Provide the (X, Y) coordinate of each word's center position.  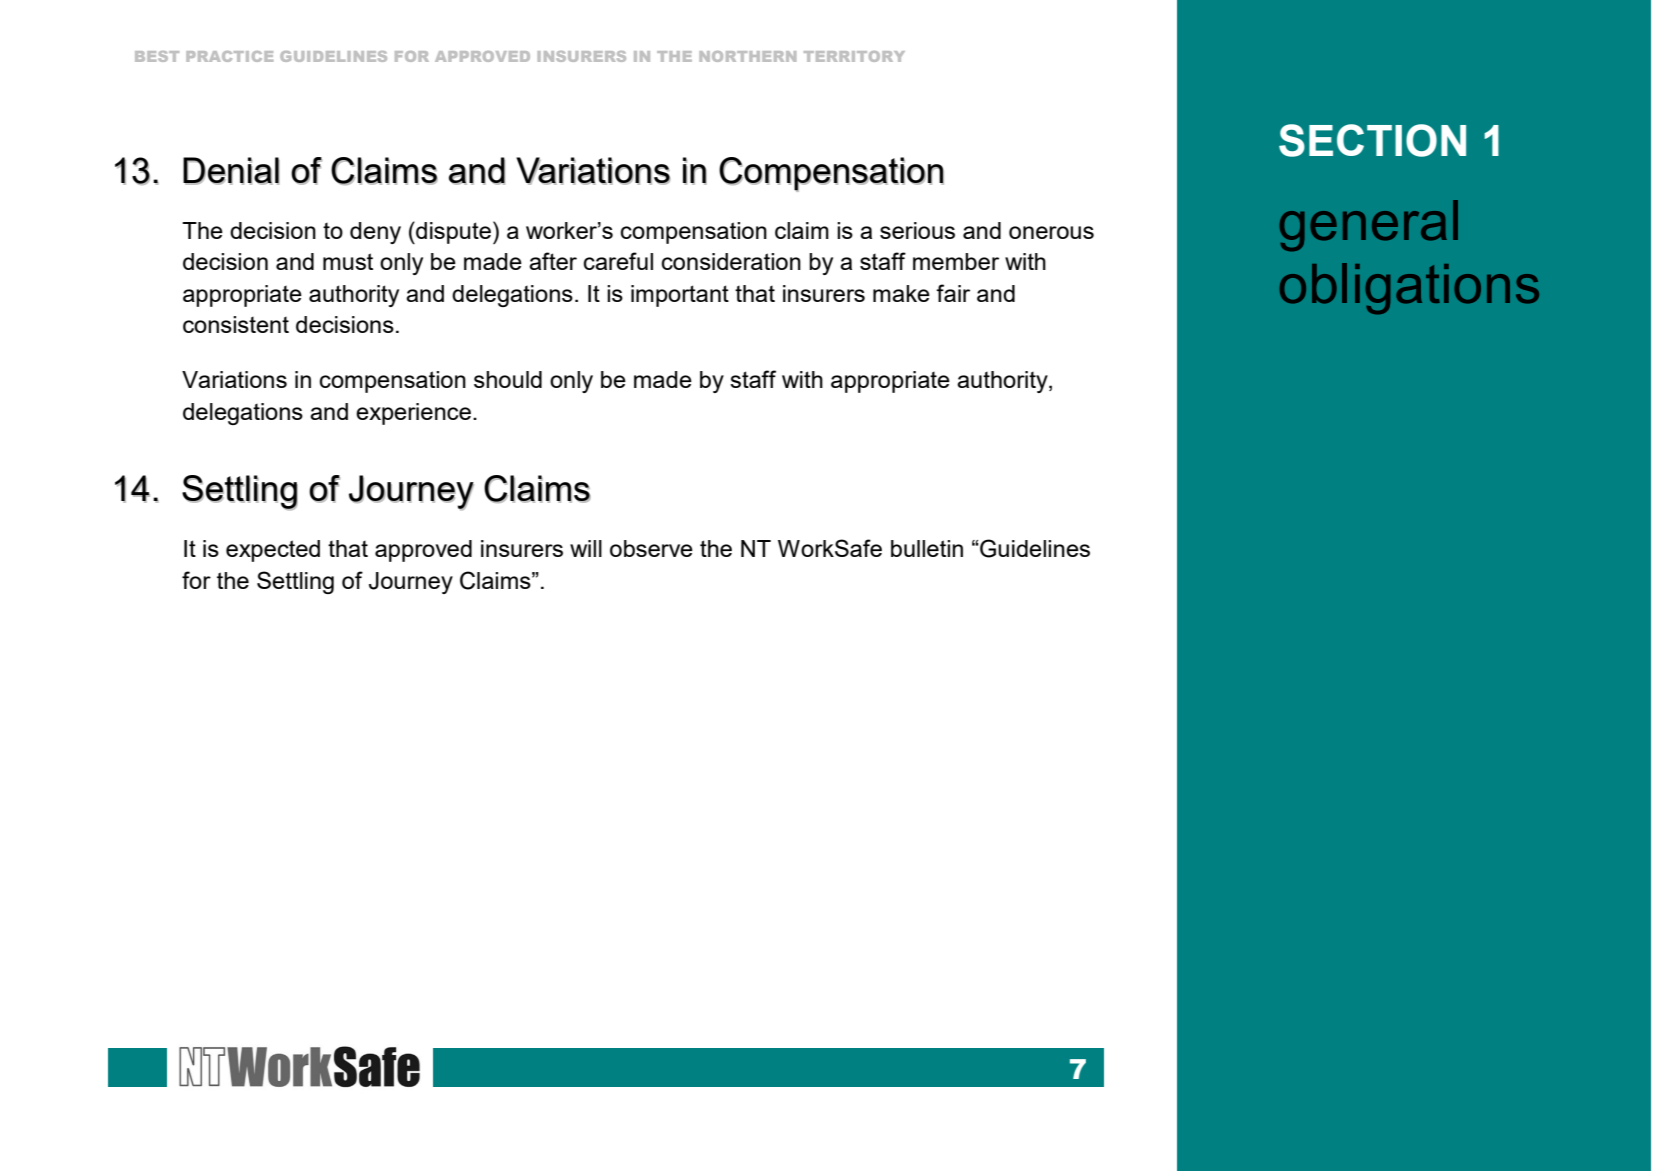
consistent (236, 324)
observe (651, 548)
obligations (1409, 289)
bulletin (927, 548)
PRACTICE (229, 56)
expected (273, 551)
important (680, 296)
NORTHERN (747, 56)
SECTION (1372, 140)
